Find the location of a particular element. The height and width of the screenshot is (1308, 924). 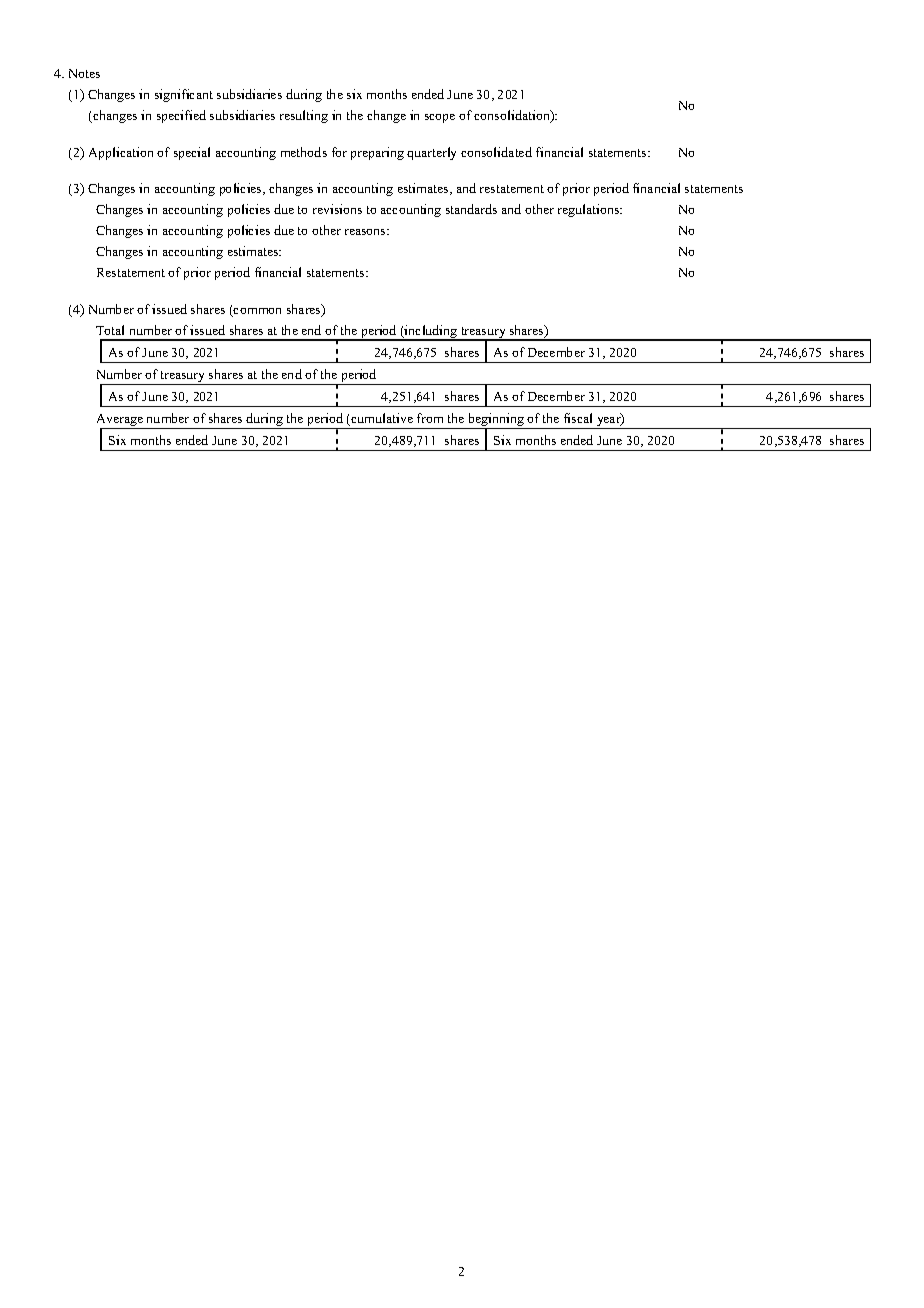

consolidated is located at coordinates (496, 152).
